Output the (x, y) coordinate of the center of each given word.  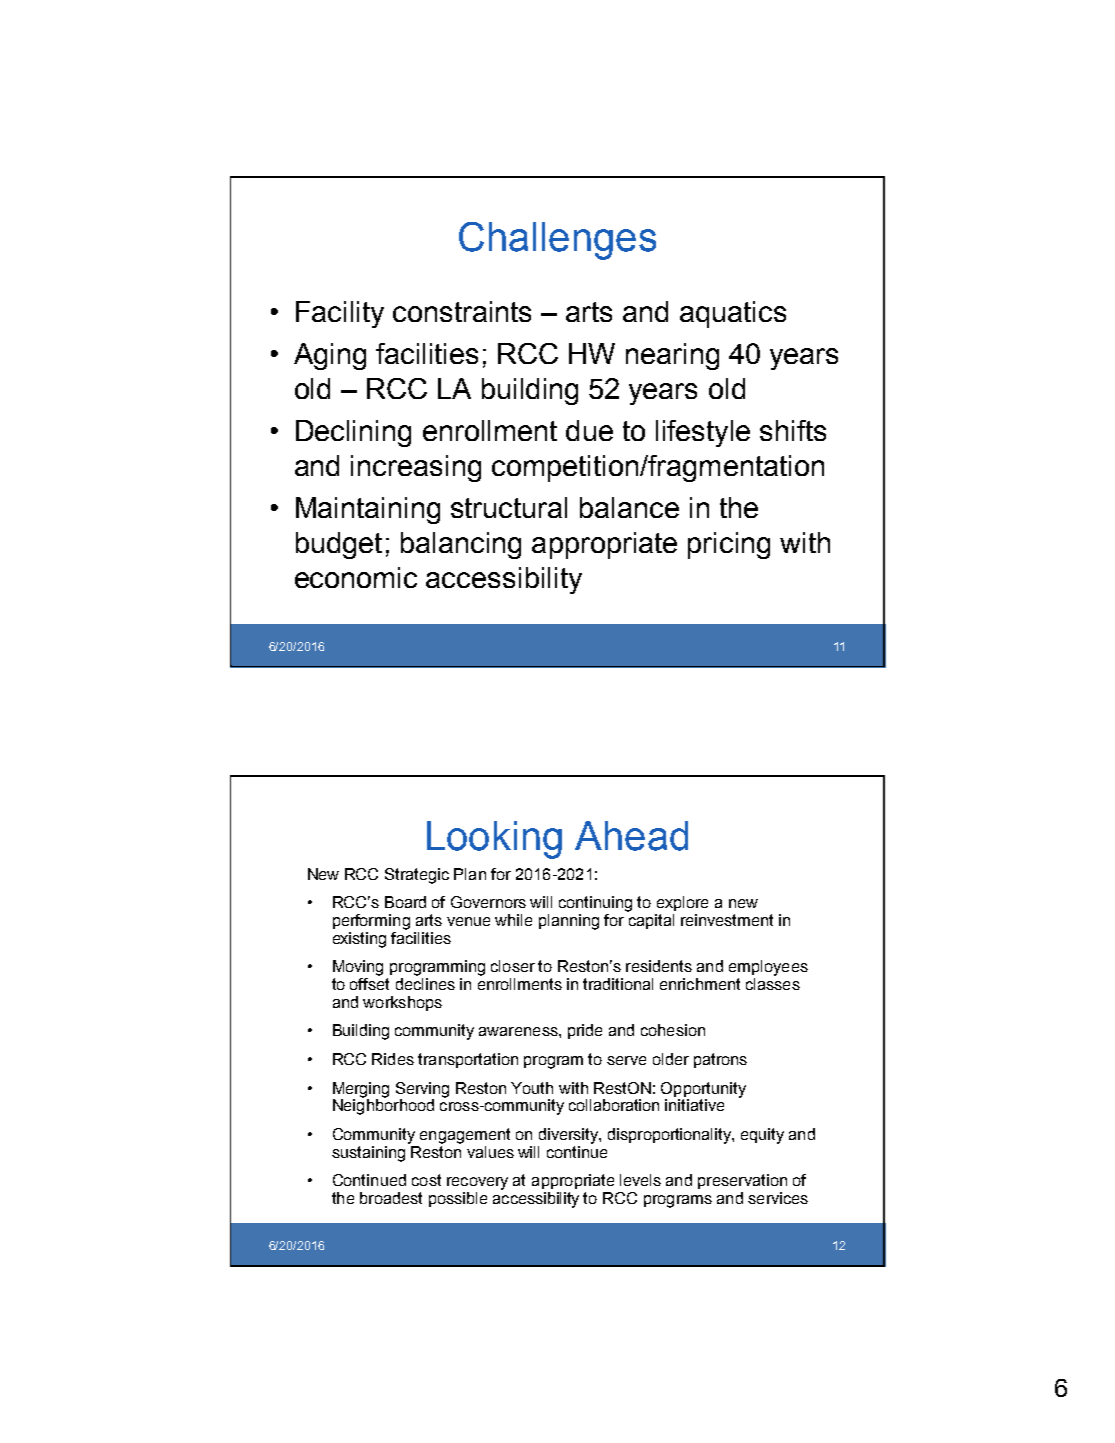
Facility (340, 314)
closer (513, 966)
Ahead (631, 836)
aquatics (733, 314)
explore (682, 903)
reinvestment (727, 920)
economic (356, 577)
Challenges (557, 241)
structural (509, 507)
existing (359, 940)
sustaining (368, 1154)
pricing (729, 545)
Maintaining (368, 510)
